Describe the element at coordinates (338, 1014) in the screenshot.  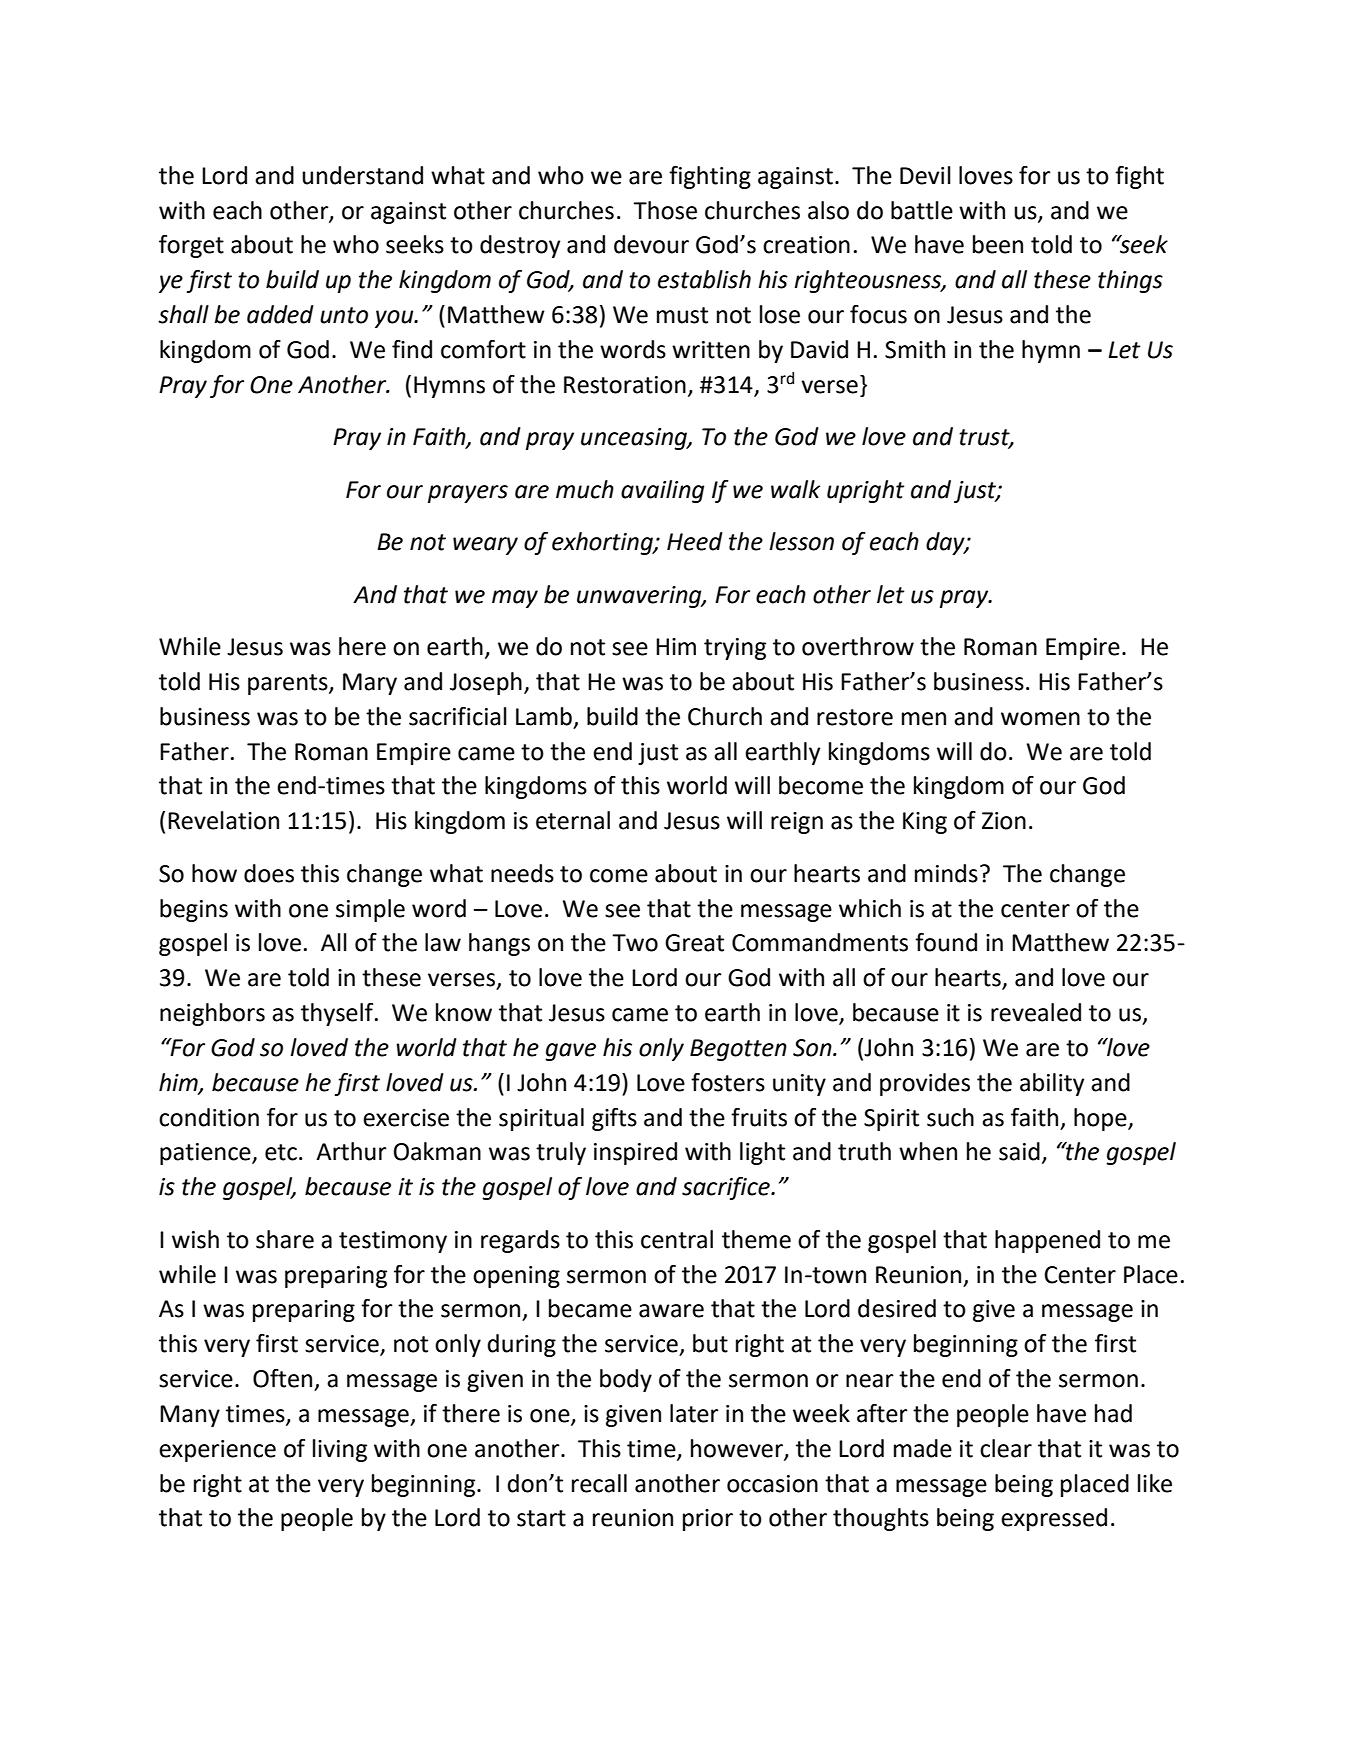
I see `thyself` at that location.
